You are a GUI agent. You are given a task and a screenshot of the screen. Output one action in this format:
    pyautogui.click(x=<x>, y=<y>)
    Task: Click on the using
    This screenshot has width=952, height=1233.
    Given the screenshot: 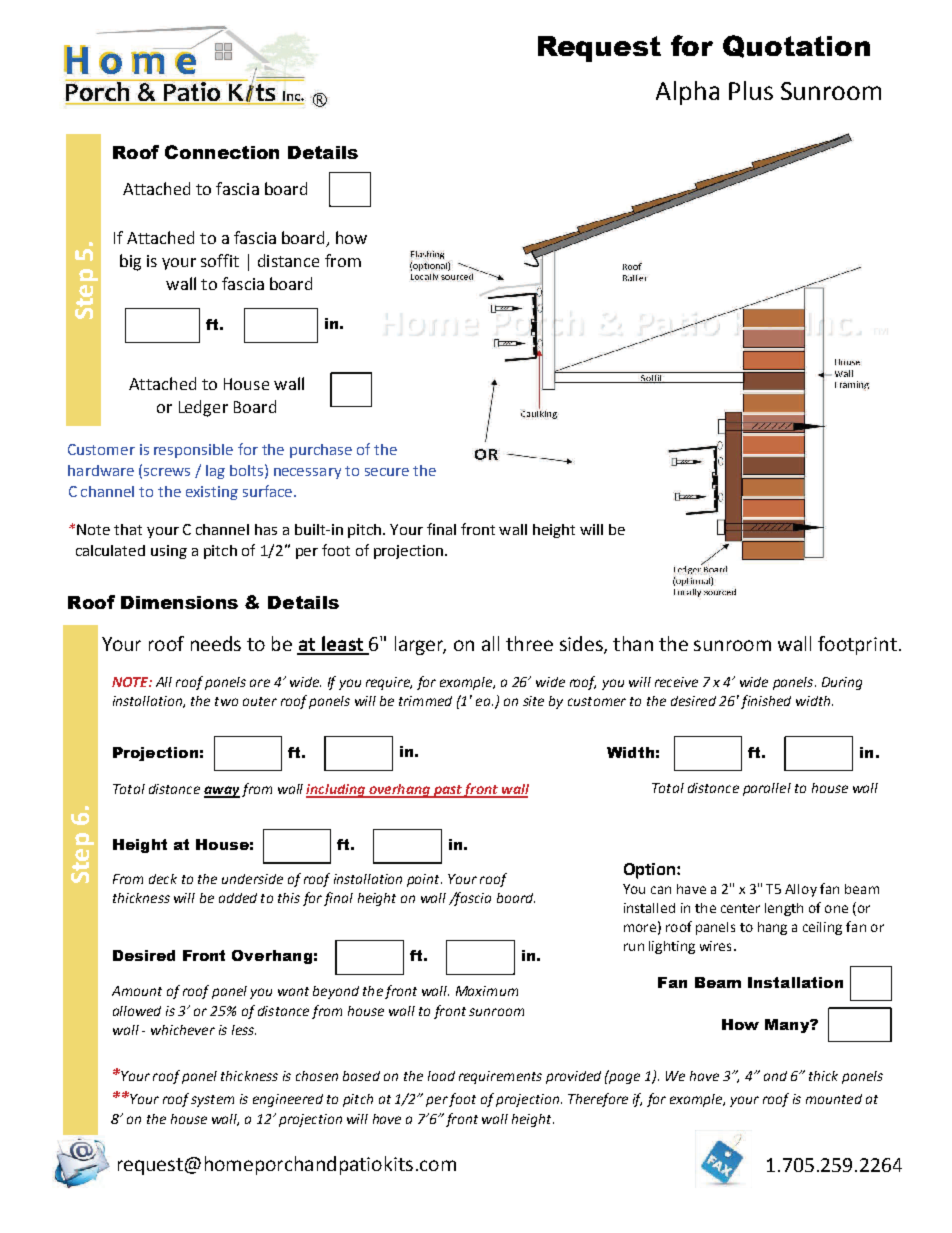 What is the action you would take?
    pyautogui.click(x=169, y=552)
